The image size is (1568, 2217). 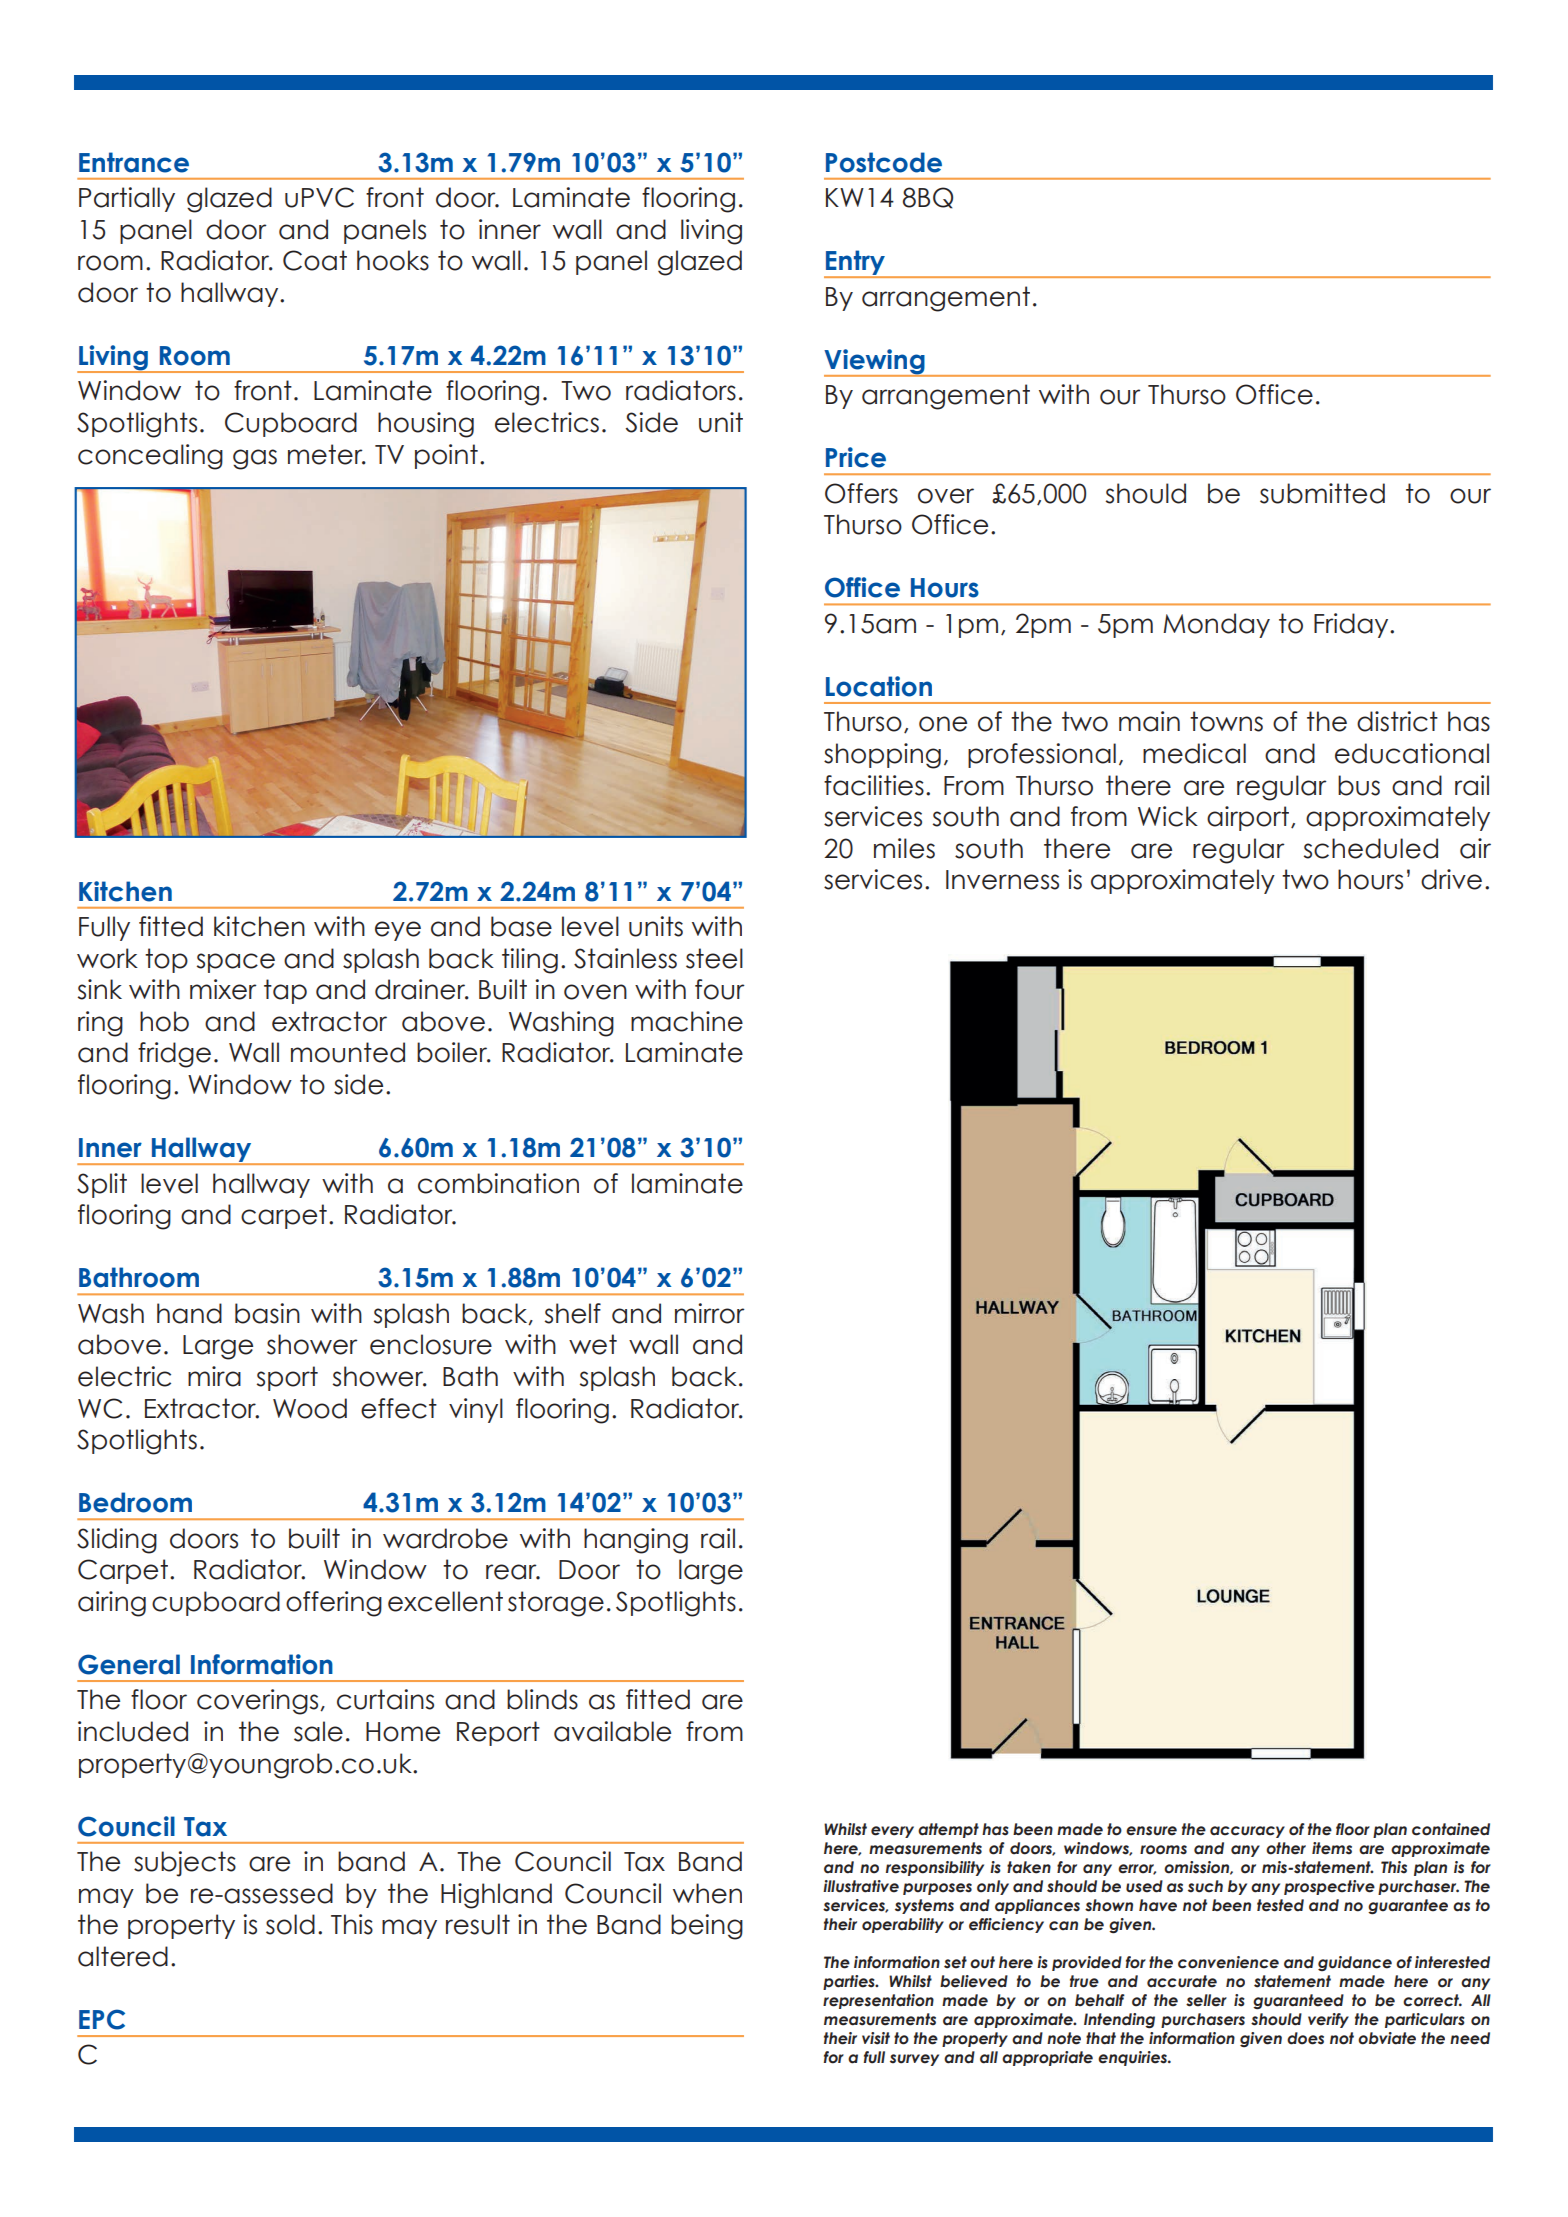 I want to click on sold, so click(x=290, y=1924).
